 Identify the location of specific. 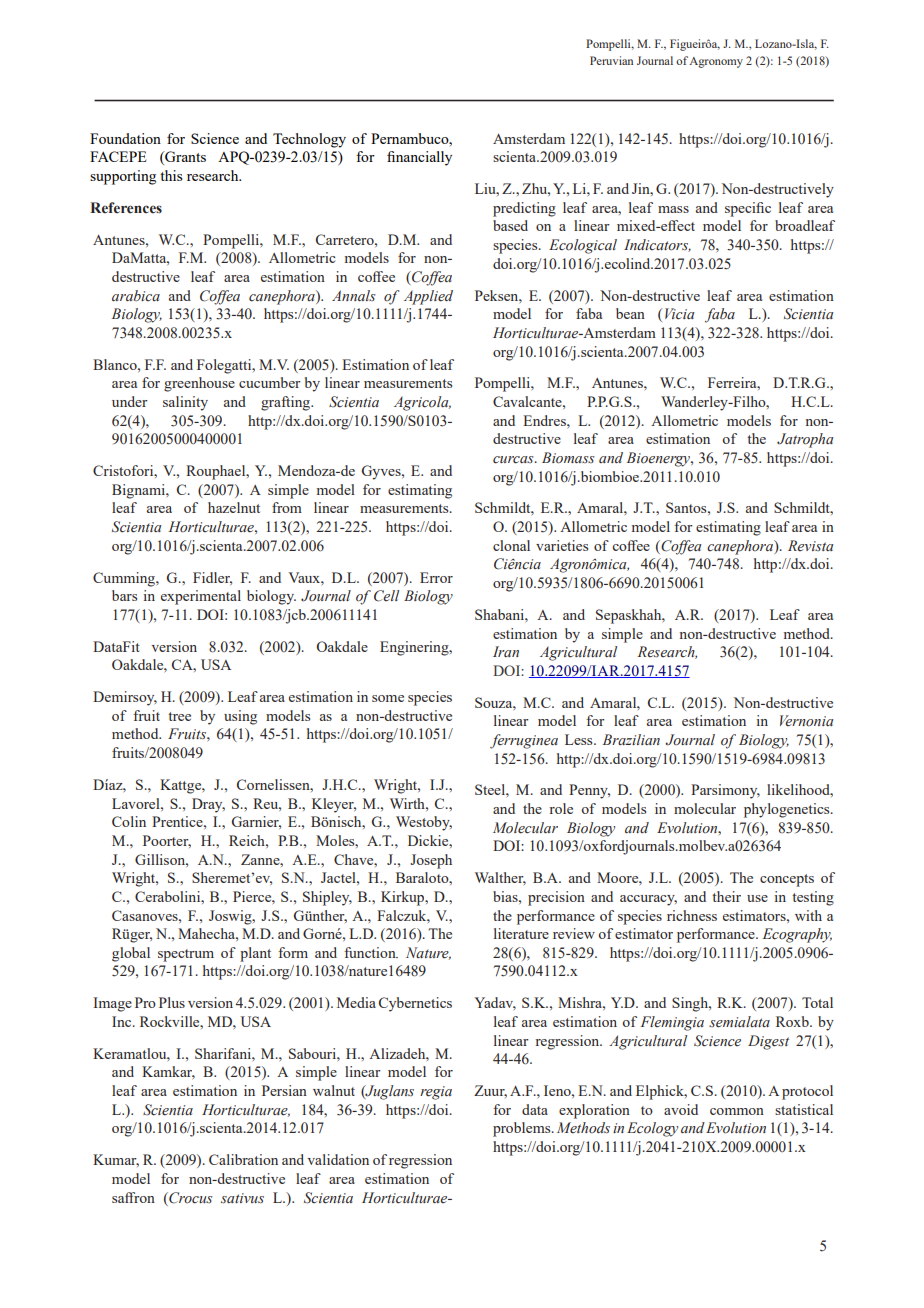
(748, 209).
